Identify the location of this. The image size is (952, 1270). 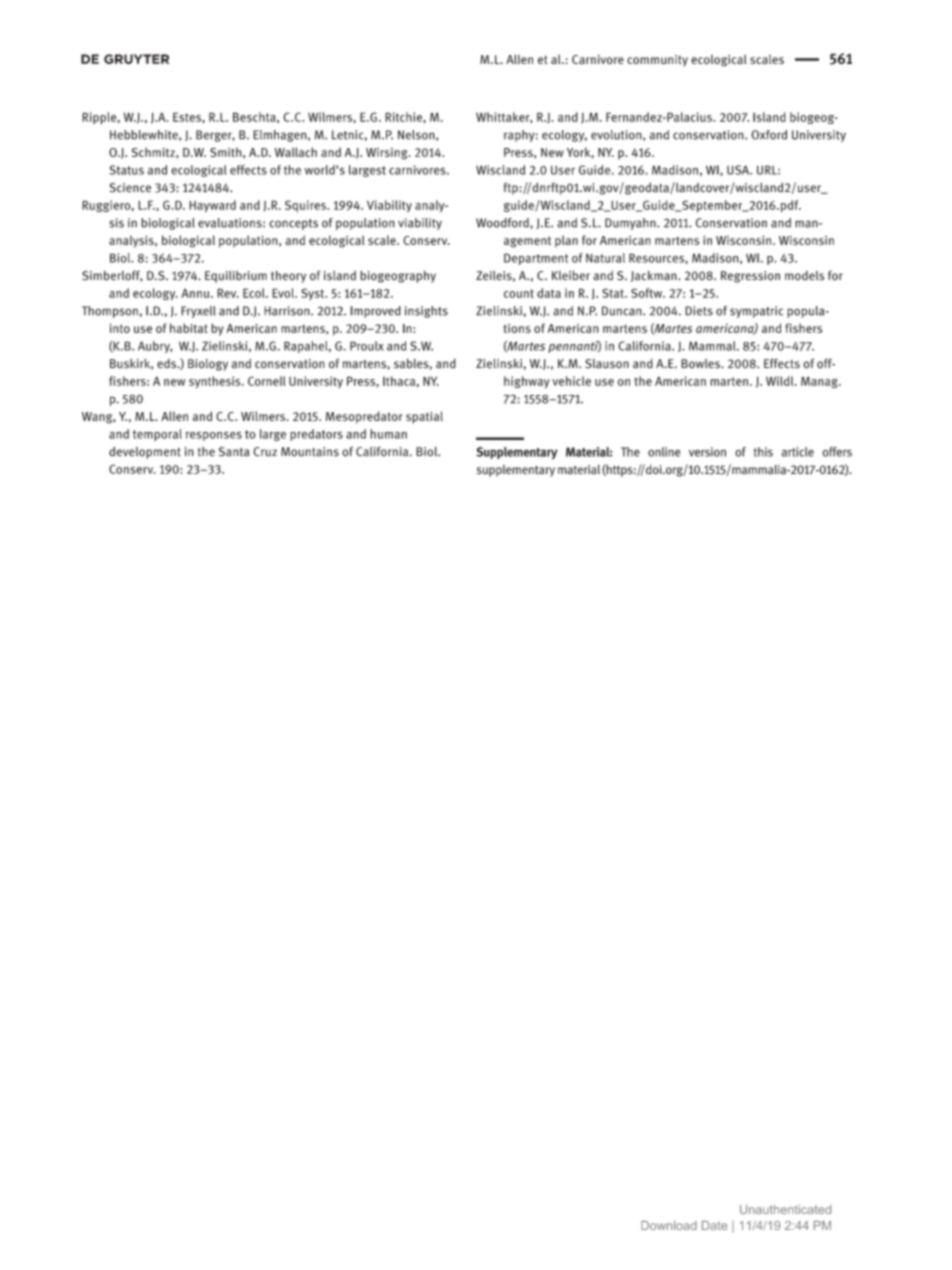
(763, 452).
